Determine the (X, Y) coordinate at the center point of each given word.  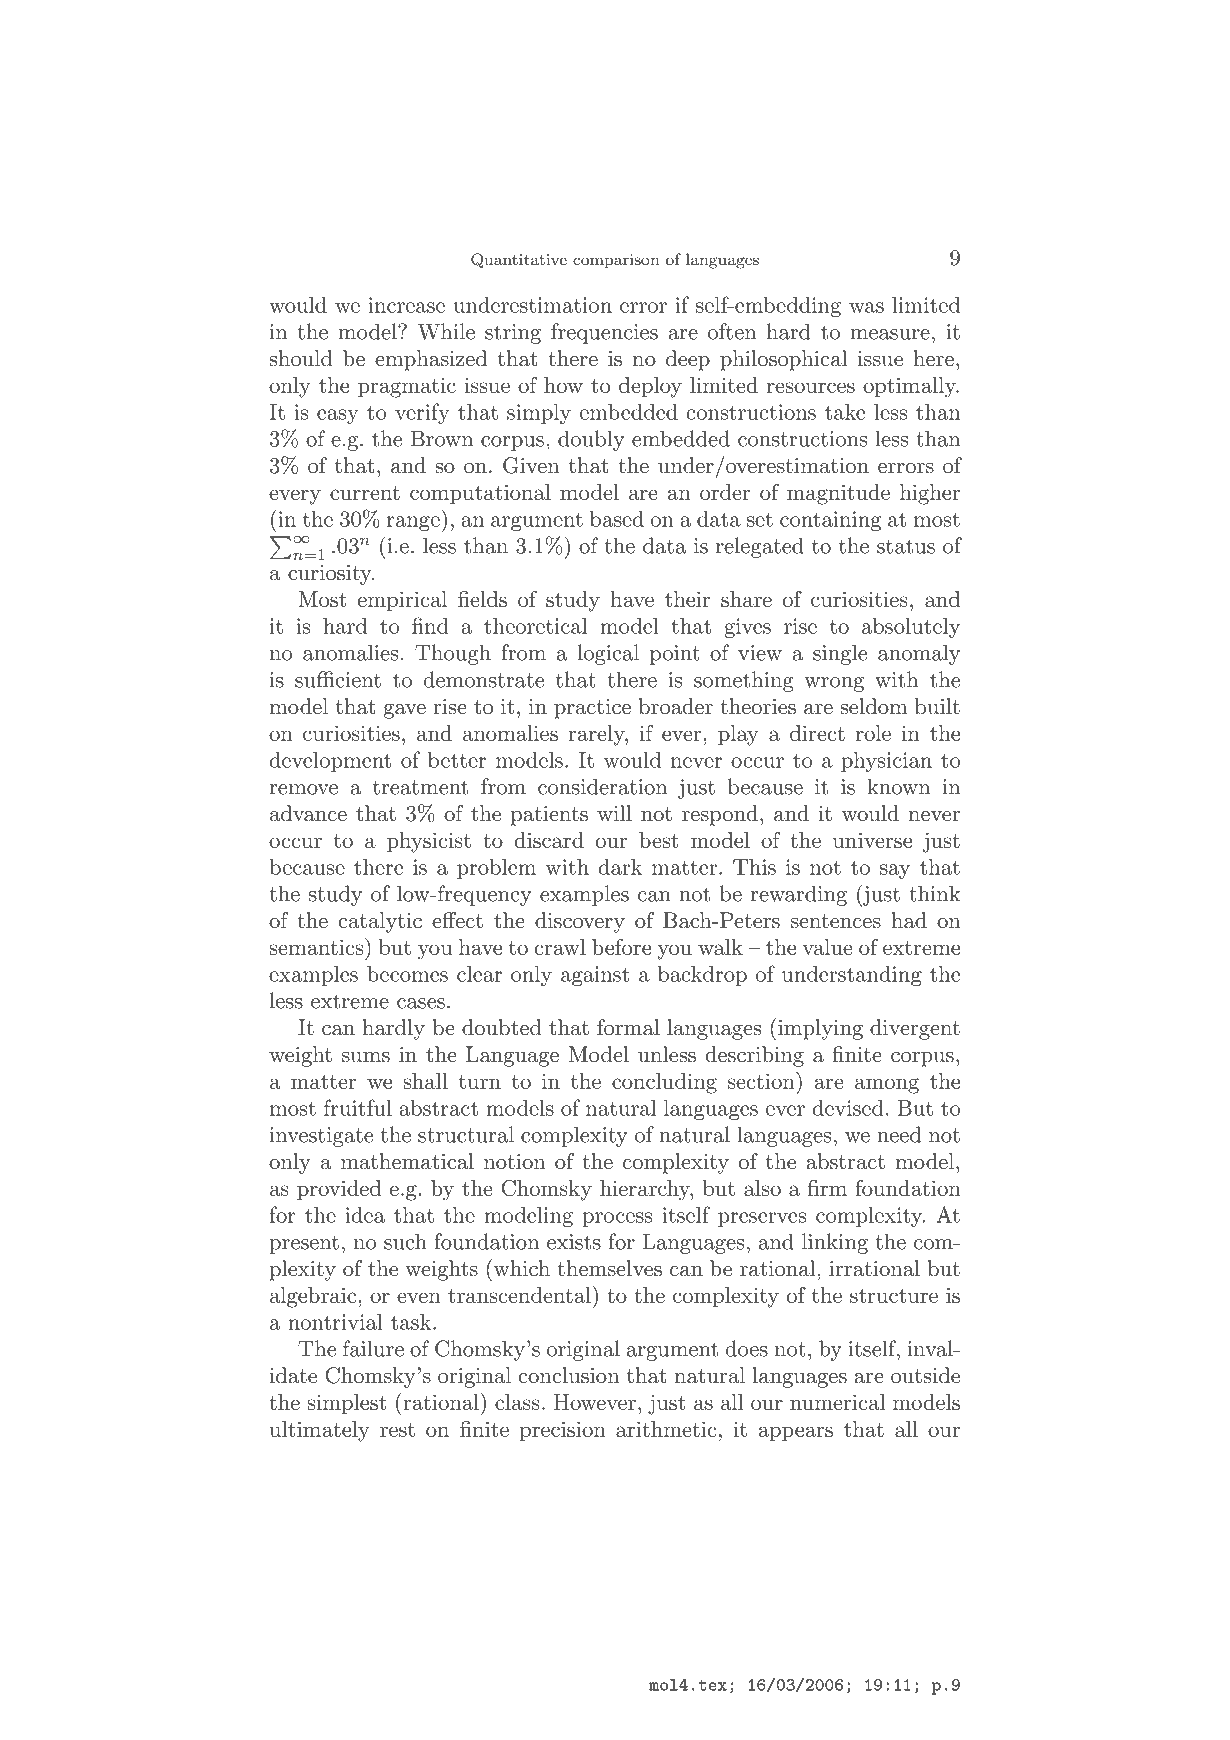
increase (406, 305)
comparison (616, 261)
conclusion (569, 1375)
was (866, 307)
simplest (347, 1404)
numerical (837, 1402)
